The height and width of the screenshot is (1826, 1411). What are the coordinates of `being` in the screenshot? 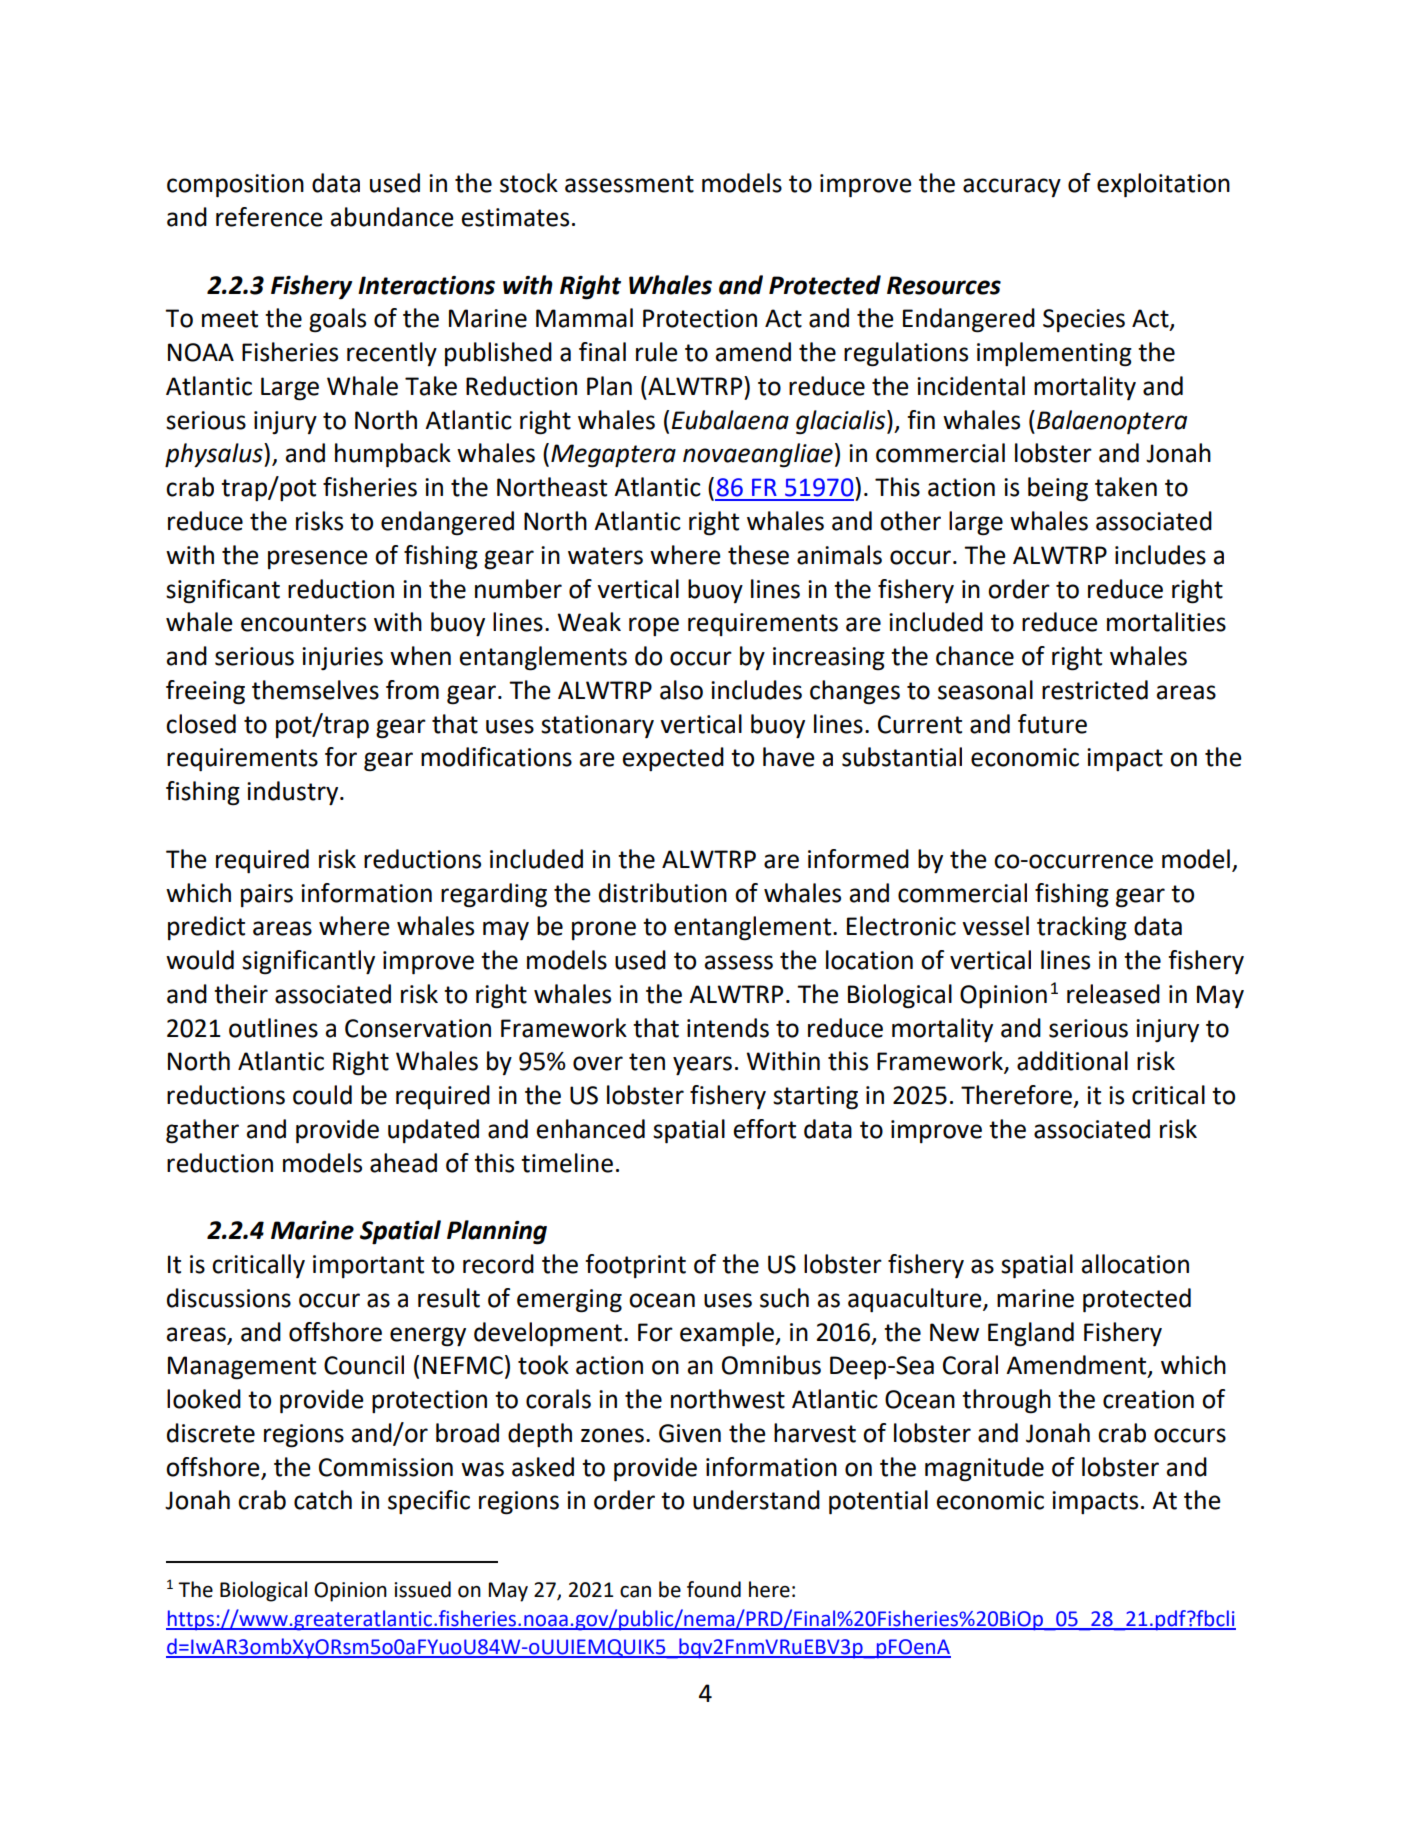 It's located at (1058, 489).
